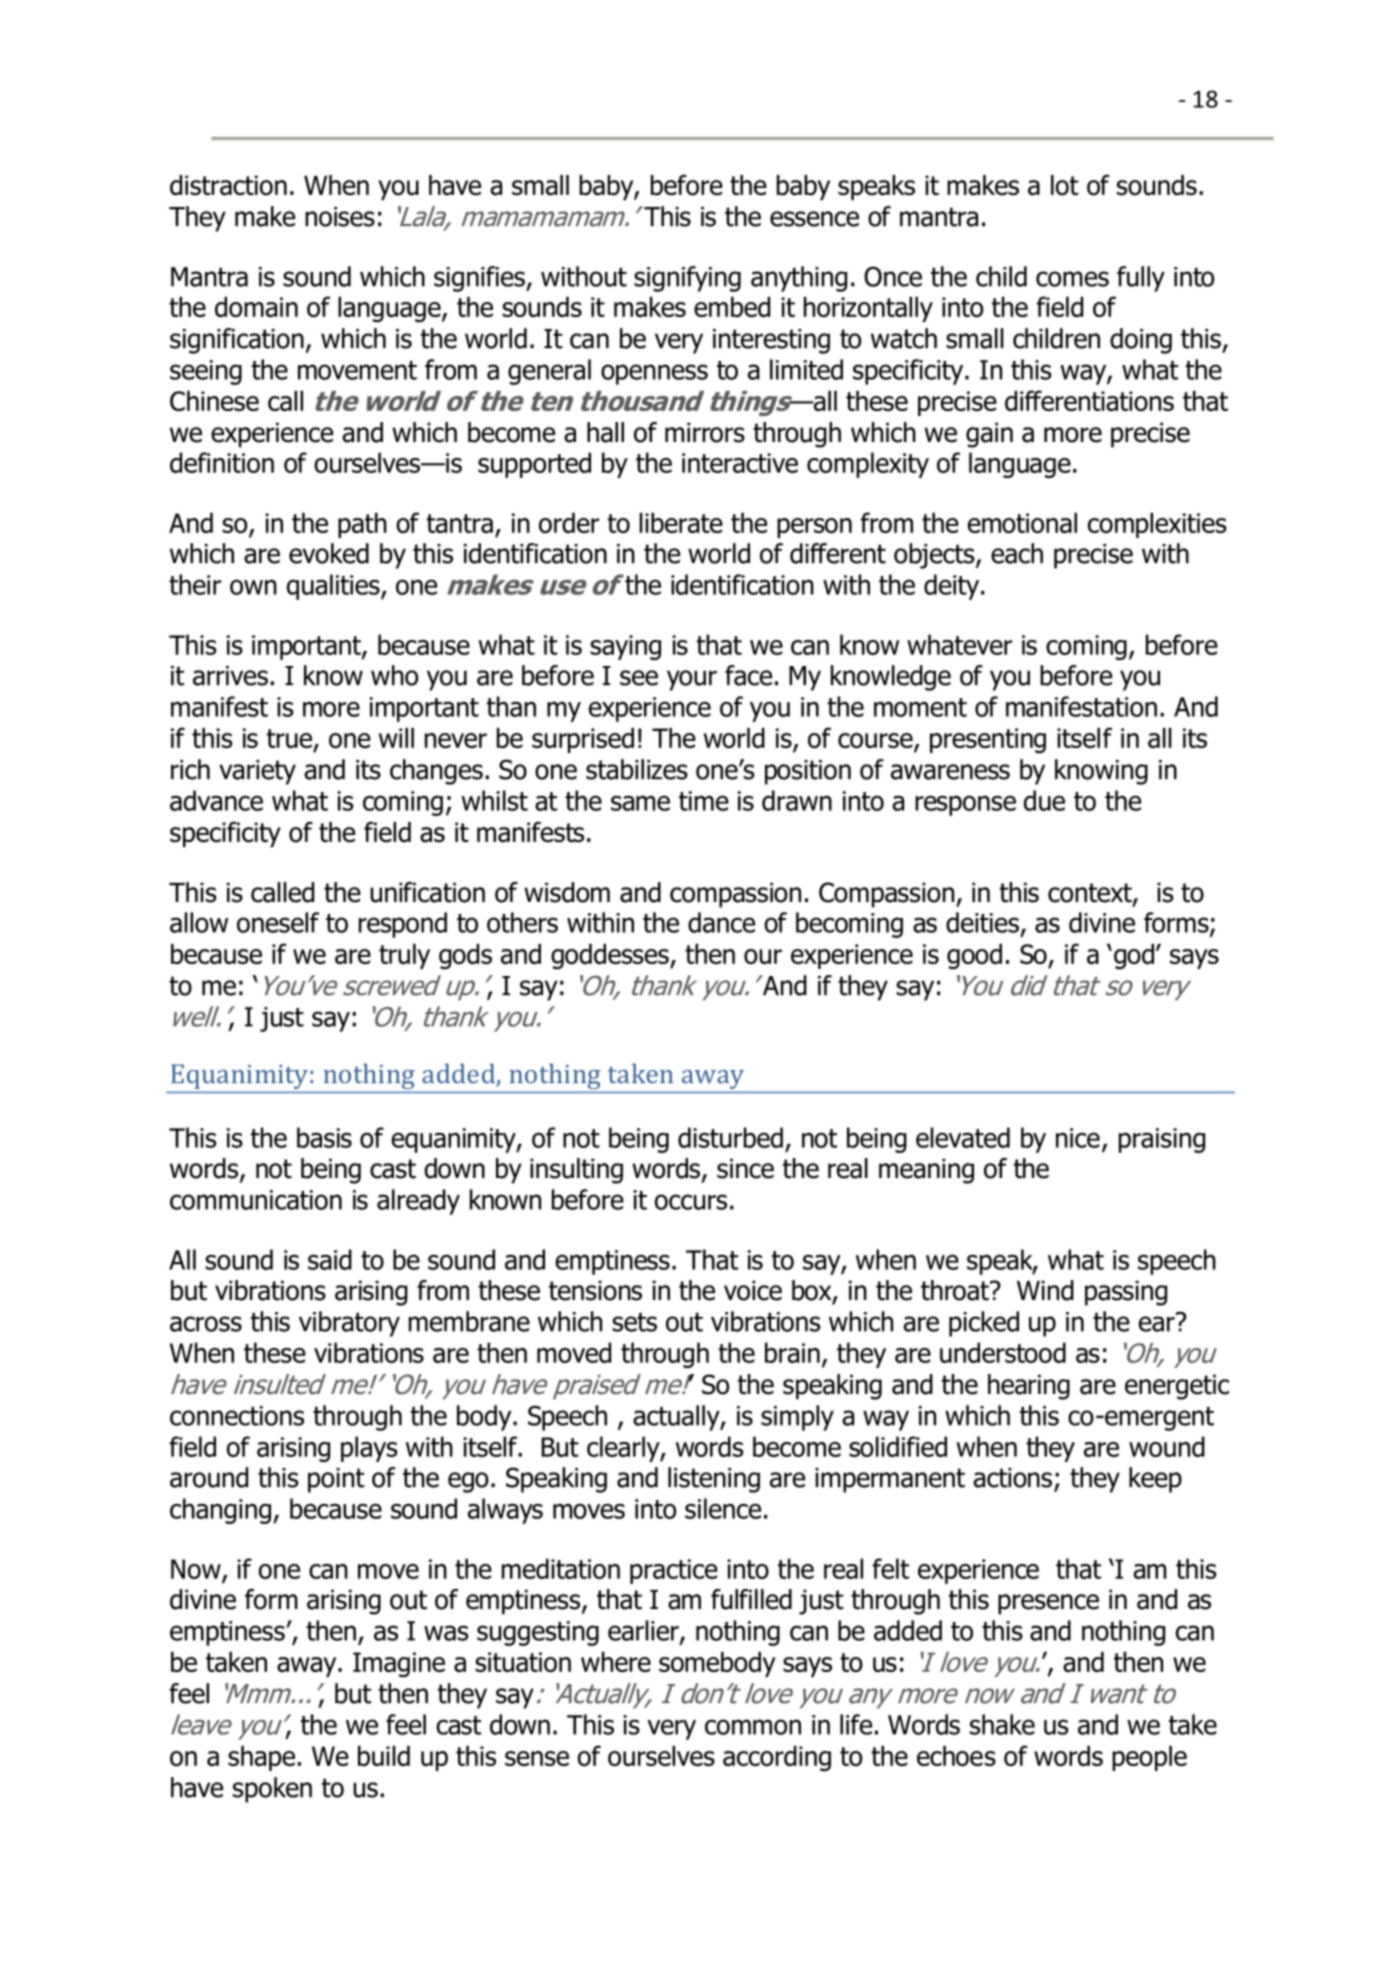 This page has width=1400, height=1980. Describe the element at coordinates (974, 956) in the page. I see `good` at that location.
